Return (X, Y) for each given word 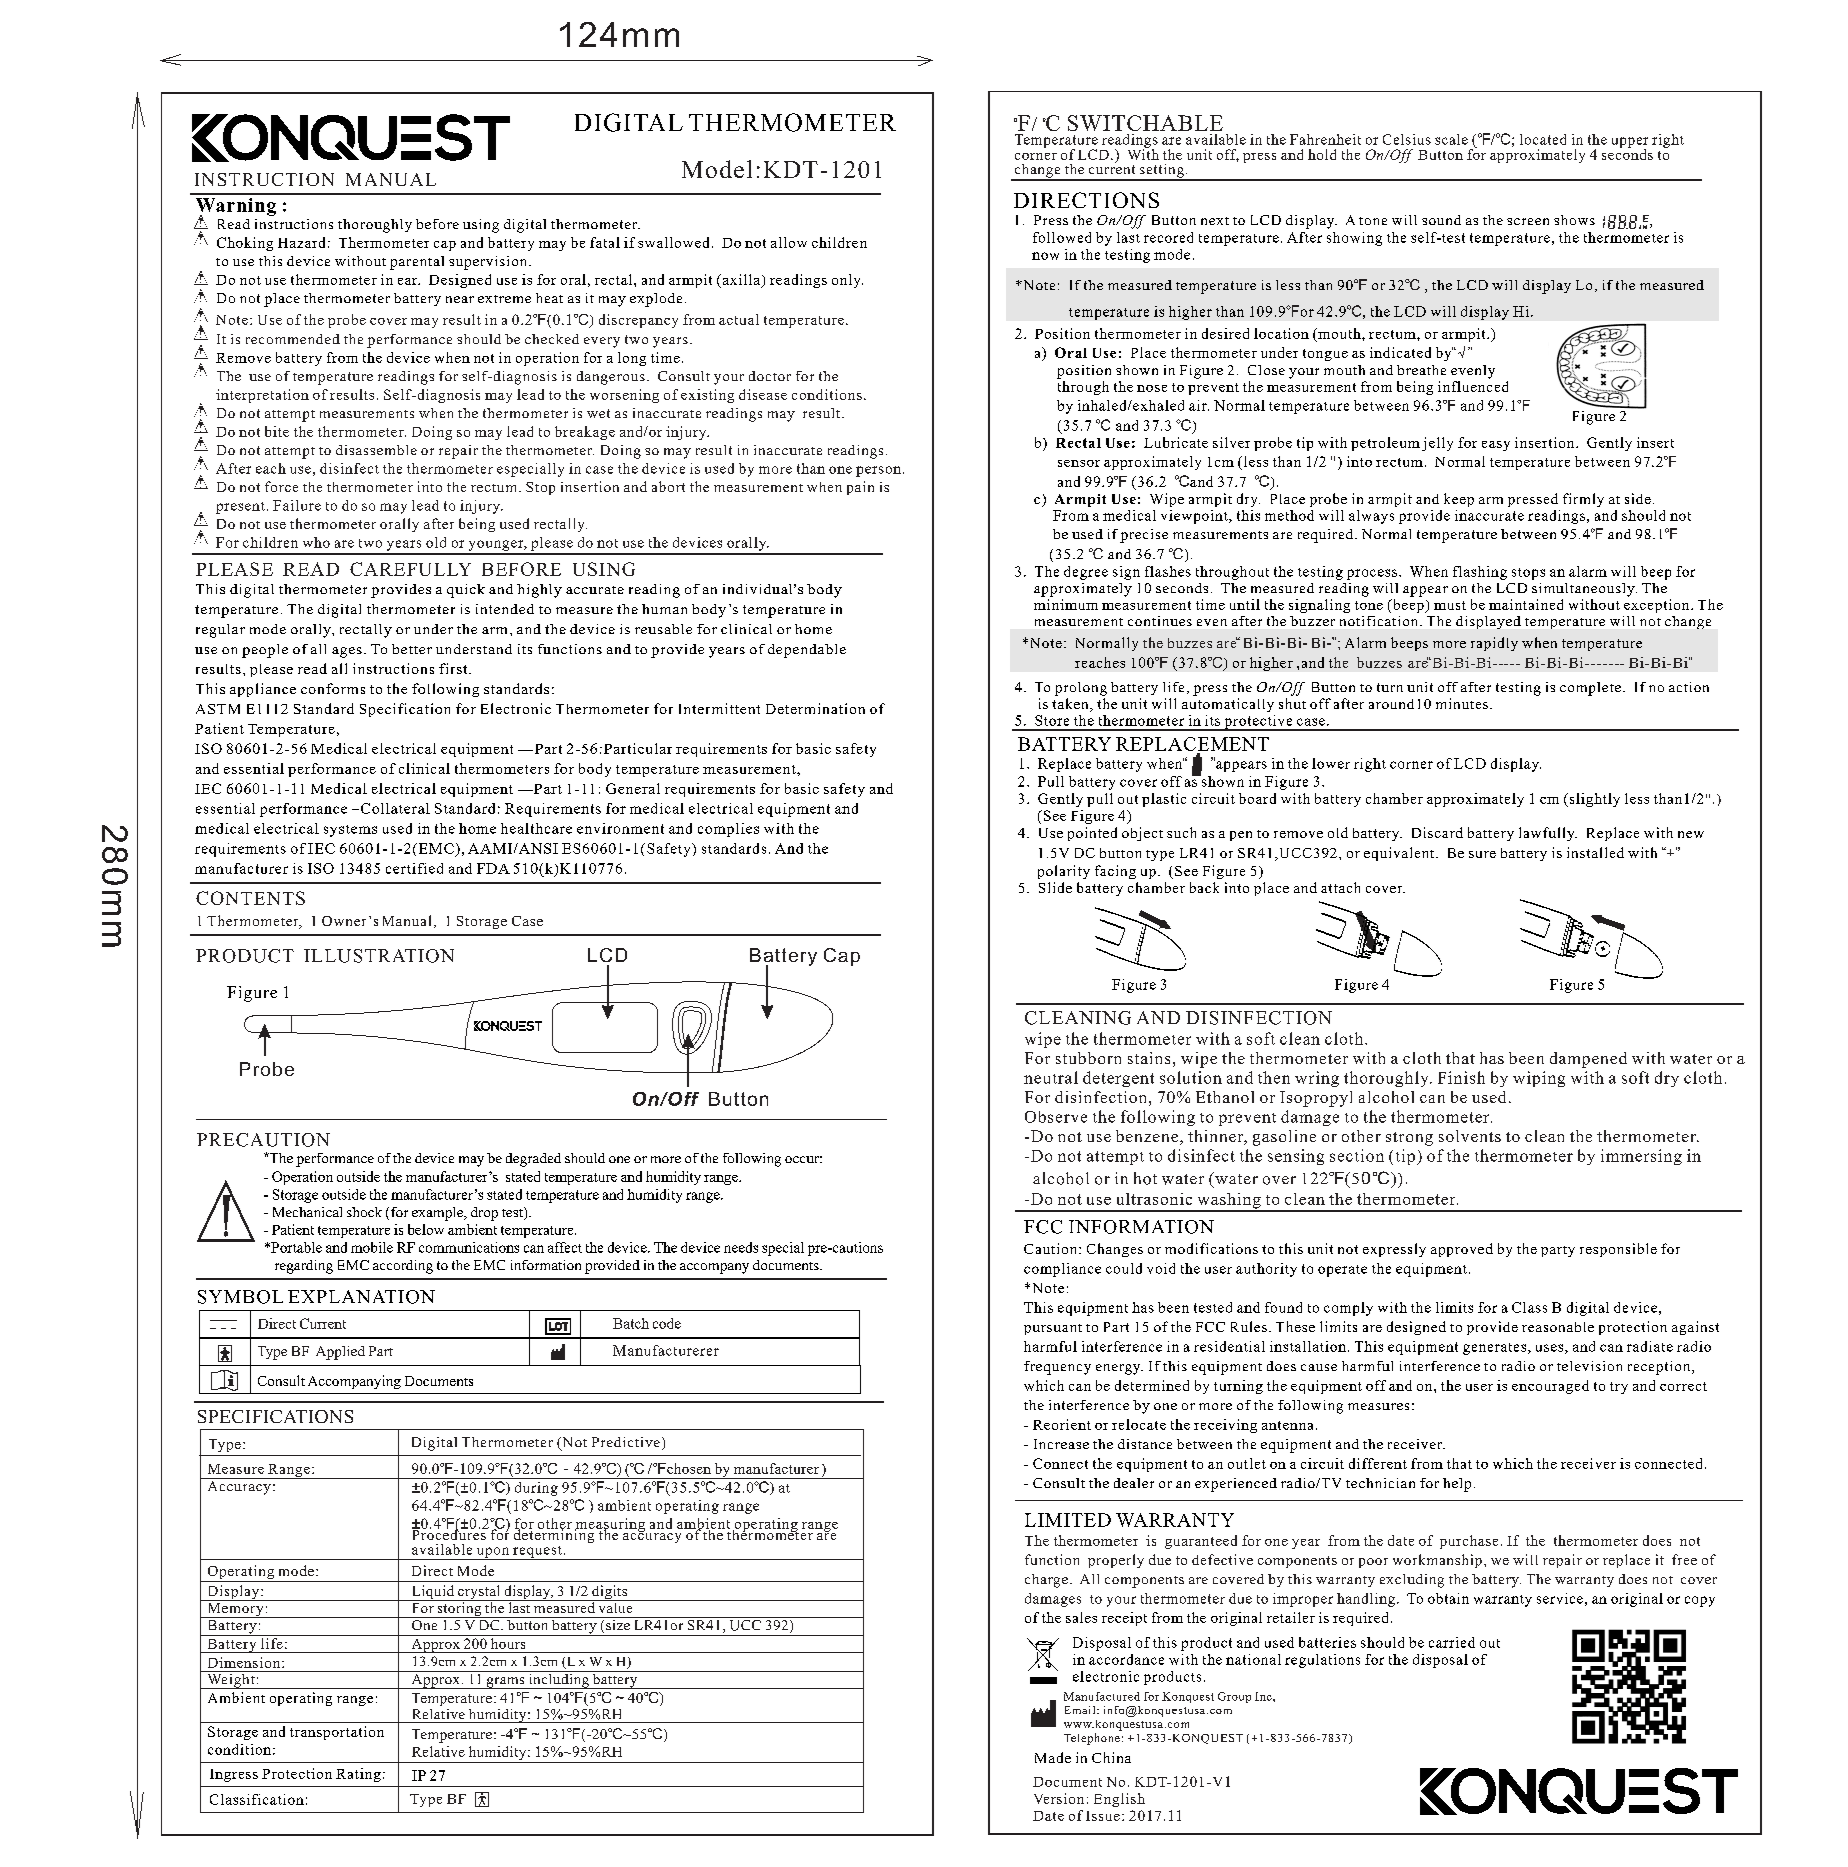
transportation (337, 1733)
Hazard (301, 242)
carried (1452, 1642)
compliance (1062, 1270)
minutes (1462, 703)
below (426, 1229)
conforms (333, 688)
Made (1053, 1757)
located (1543, 139)
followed (1062, 237)
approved (1462, 1250)
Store (1052, 720)
